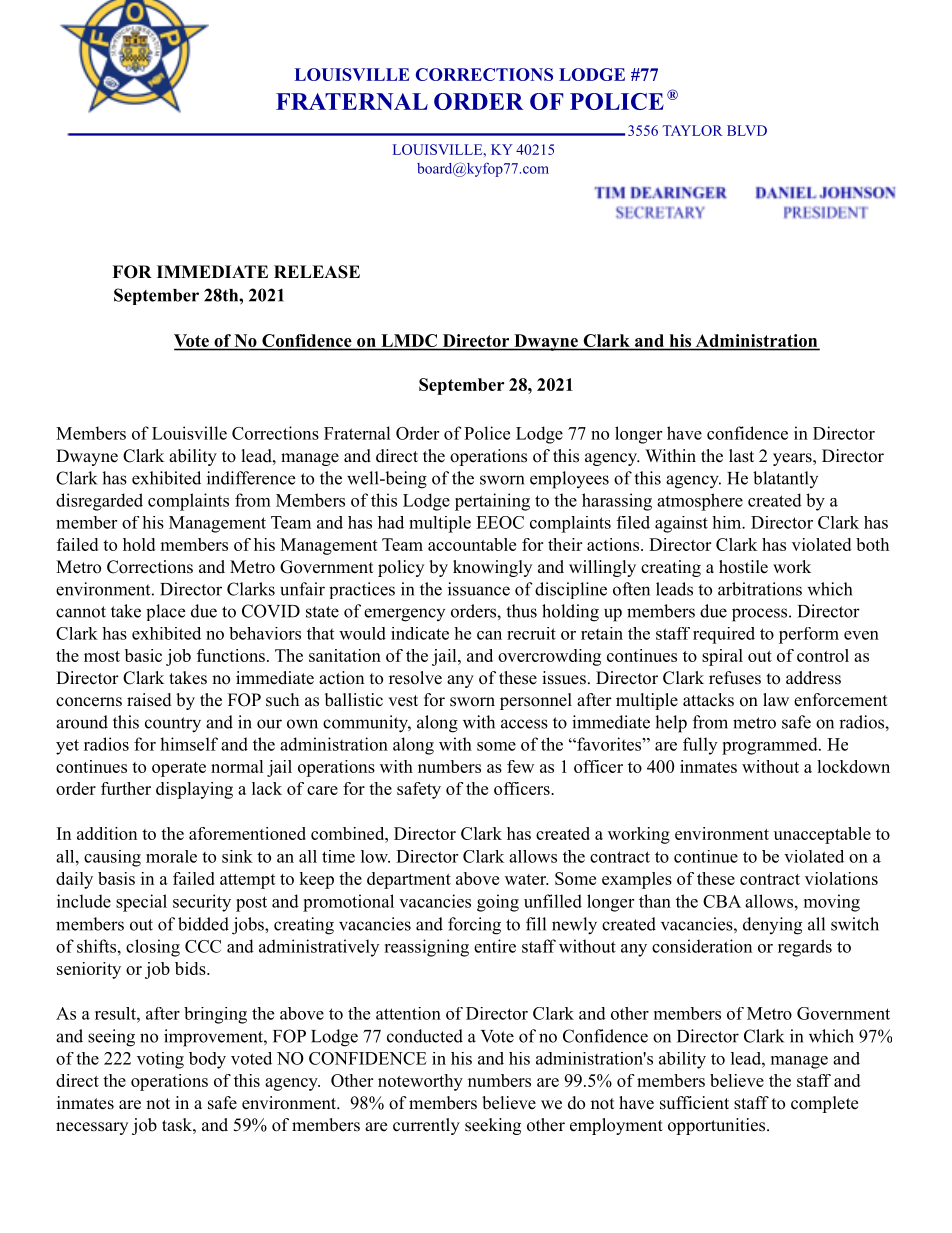 The height and width of the image is (1233, 952). Describe the element at coordinates (317, 272) in the image. I see `RELEASE` at that location.
